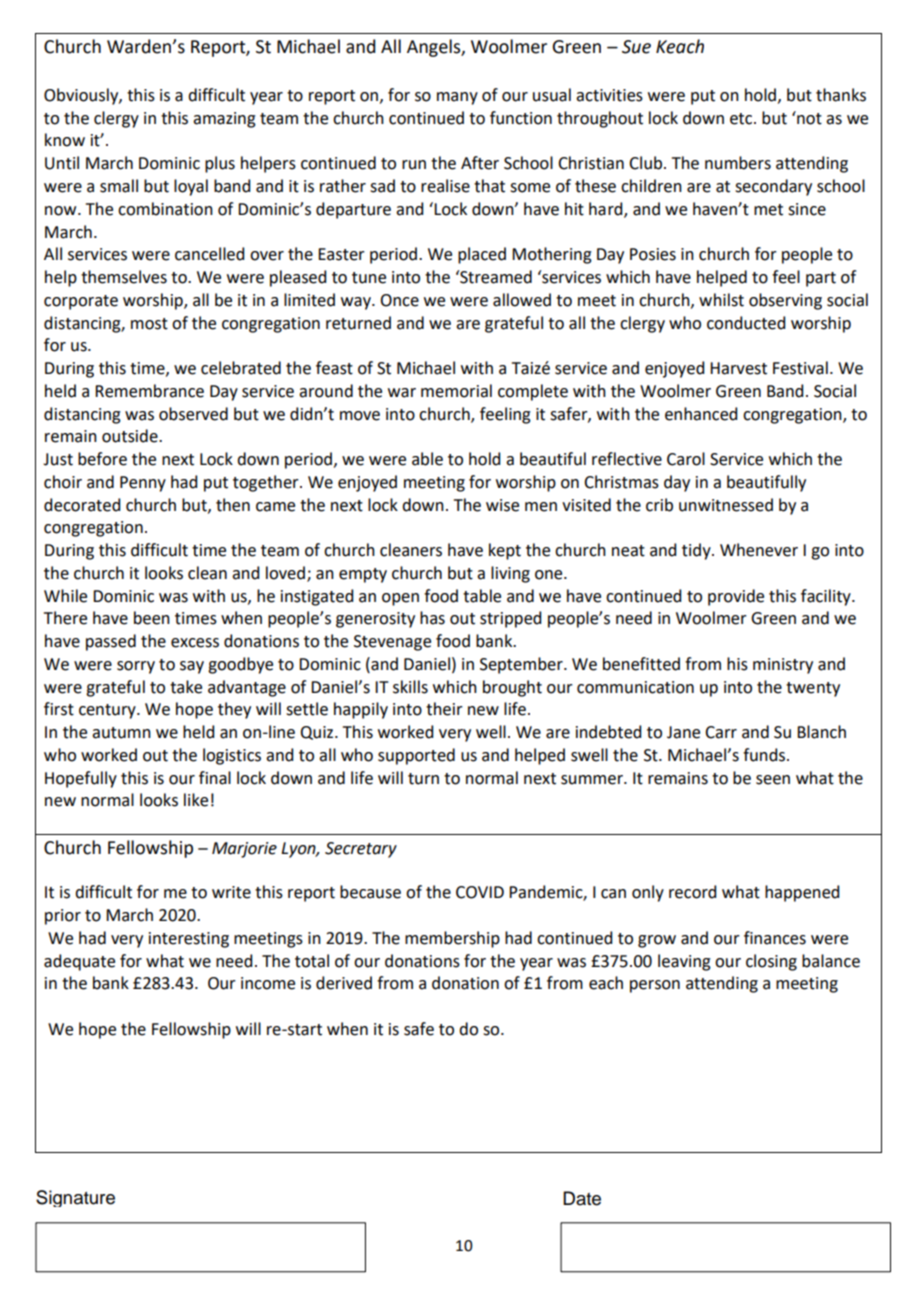 The height and width of the image is (1308, 924). What do you see at coordinates (742, 119) in the image?
I see `etc` at bounding box center [742, 119].
